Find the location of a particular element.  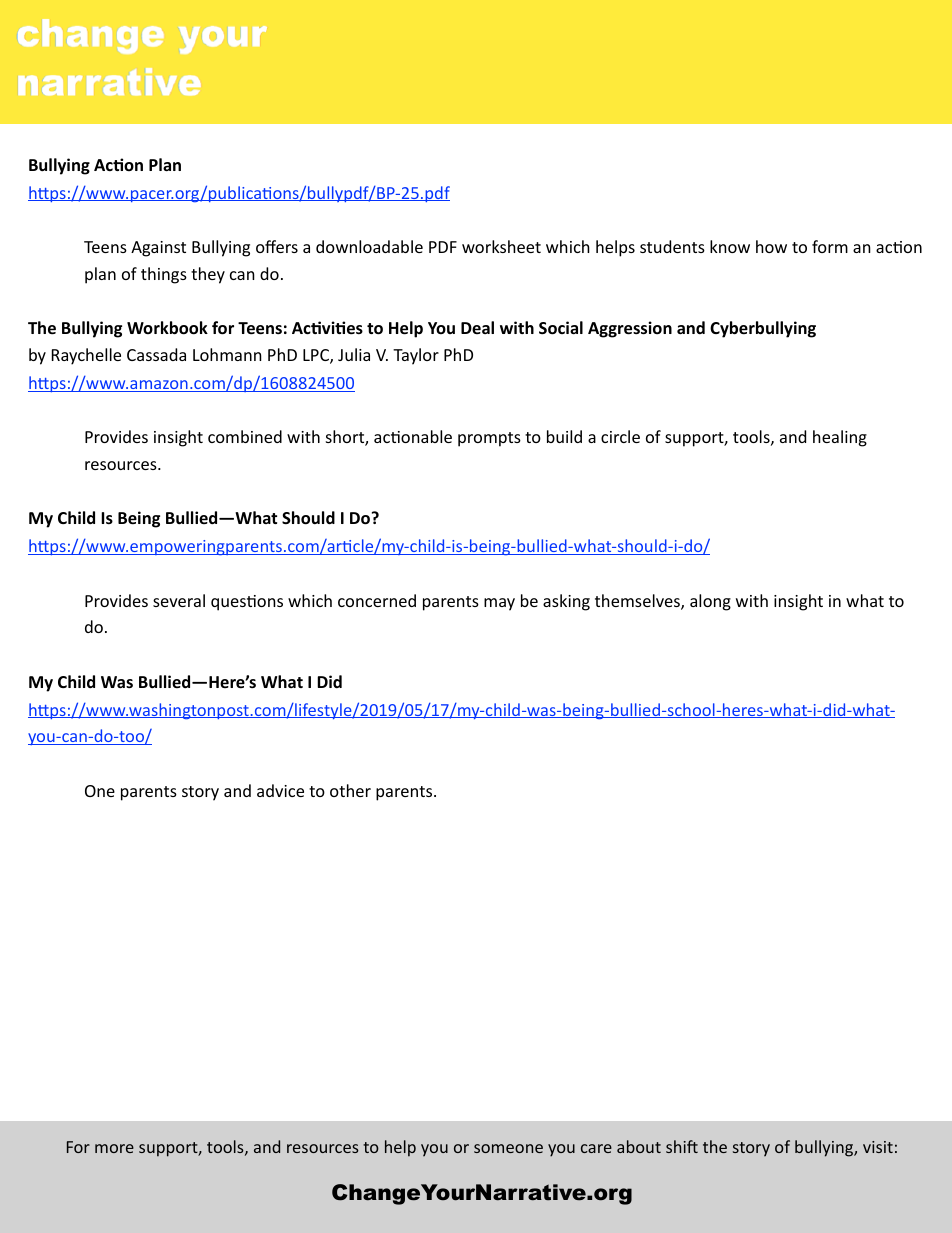

may is located at coordinates (499, 604).
